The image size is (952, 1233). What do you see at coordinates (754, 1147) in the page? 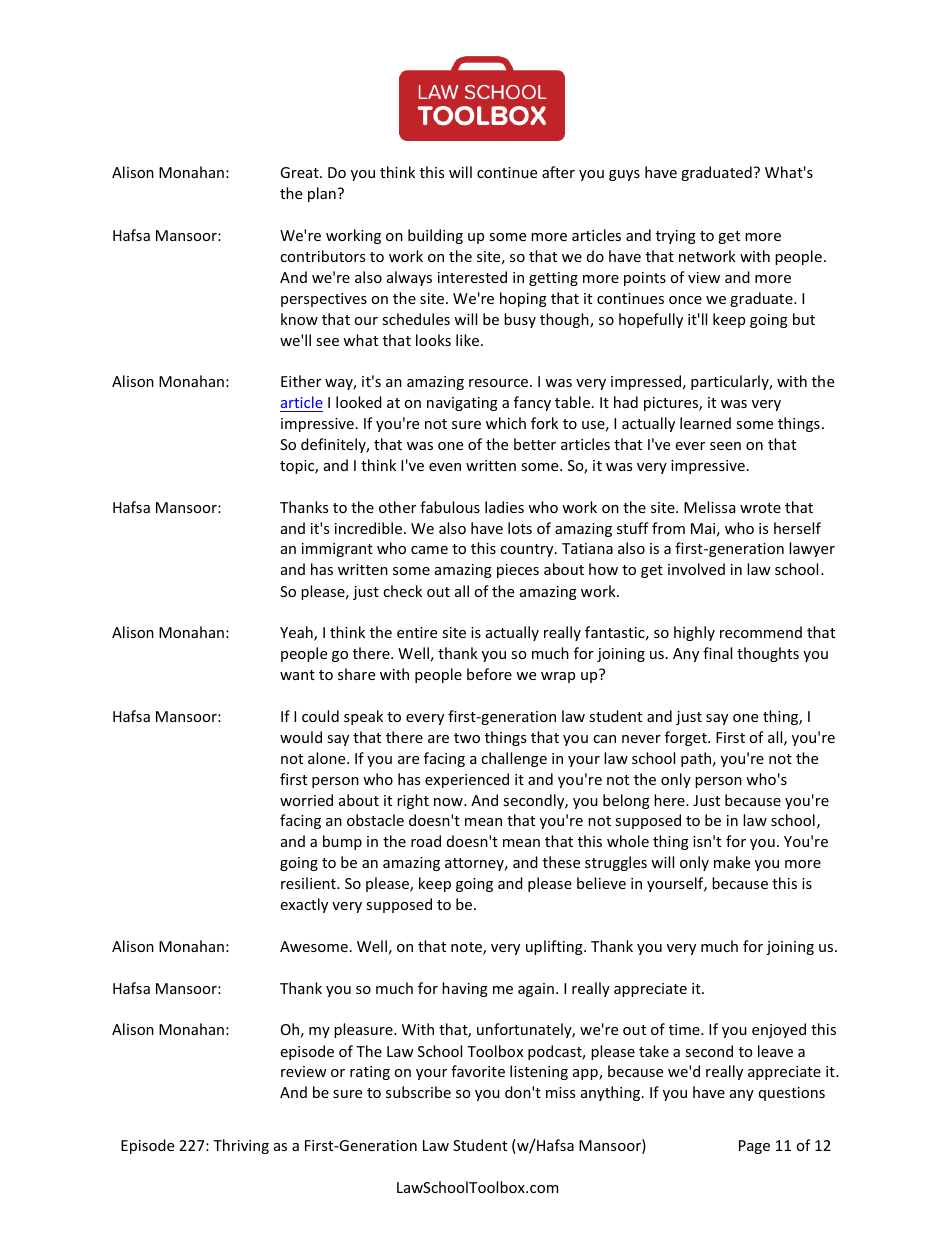
I see `Page` at bounding box center [754, 1147].
